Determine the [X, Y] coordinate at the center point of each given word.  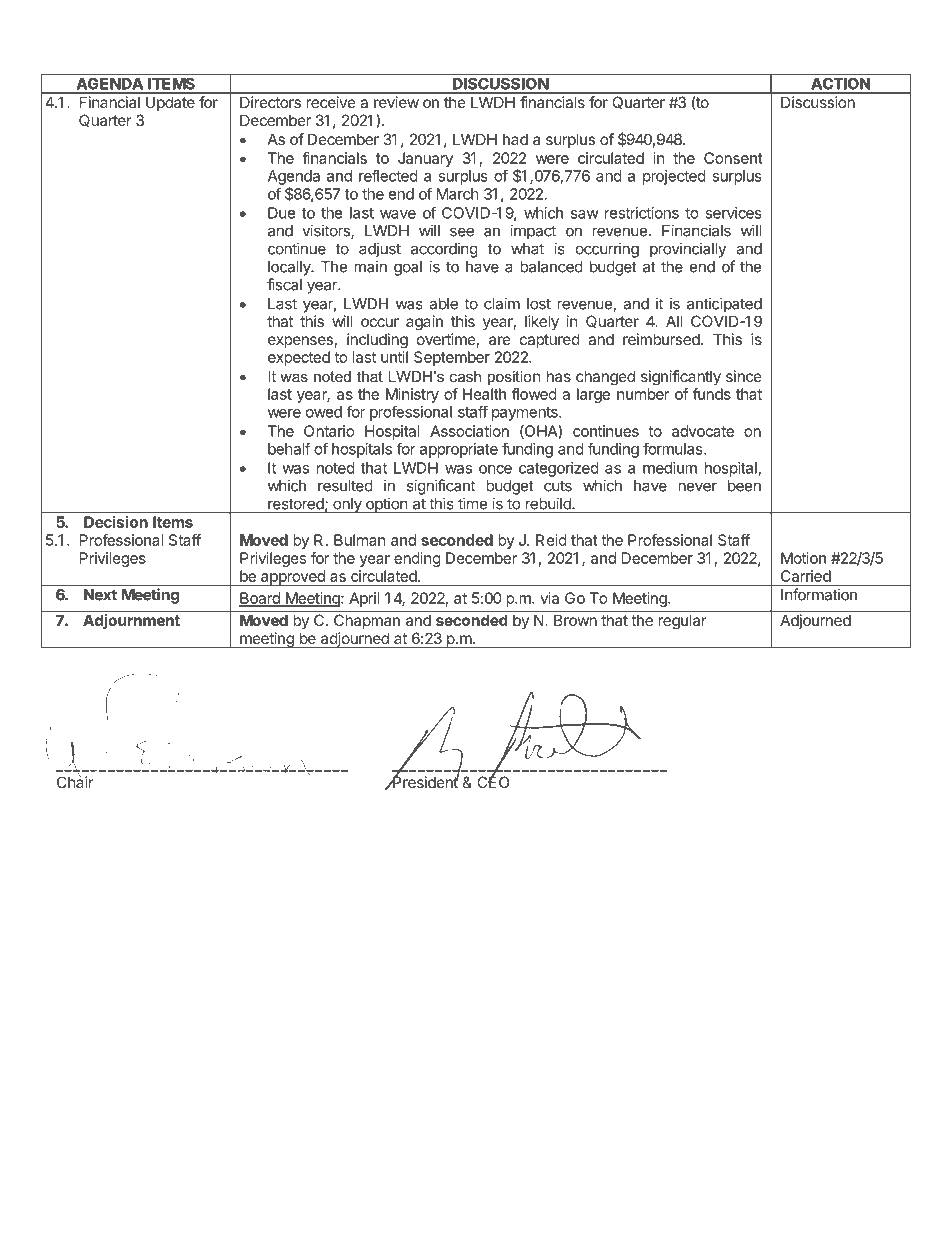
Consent [733, 158]
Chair [75, 781]
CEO [493, 781]
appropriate [459, 450]
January [425, 159]
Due [282, 213]
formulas [674, 448]
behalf [289, 448]
